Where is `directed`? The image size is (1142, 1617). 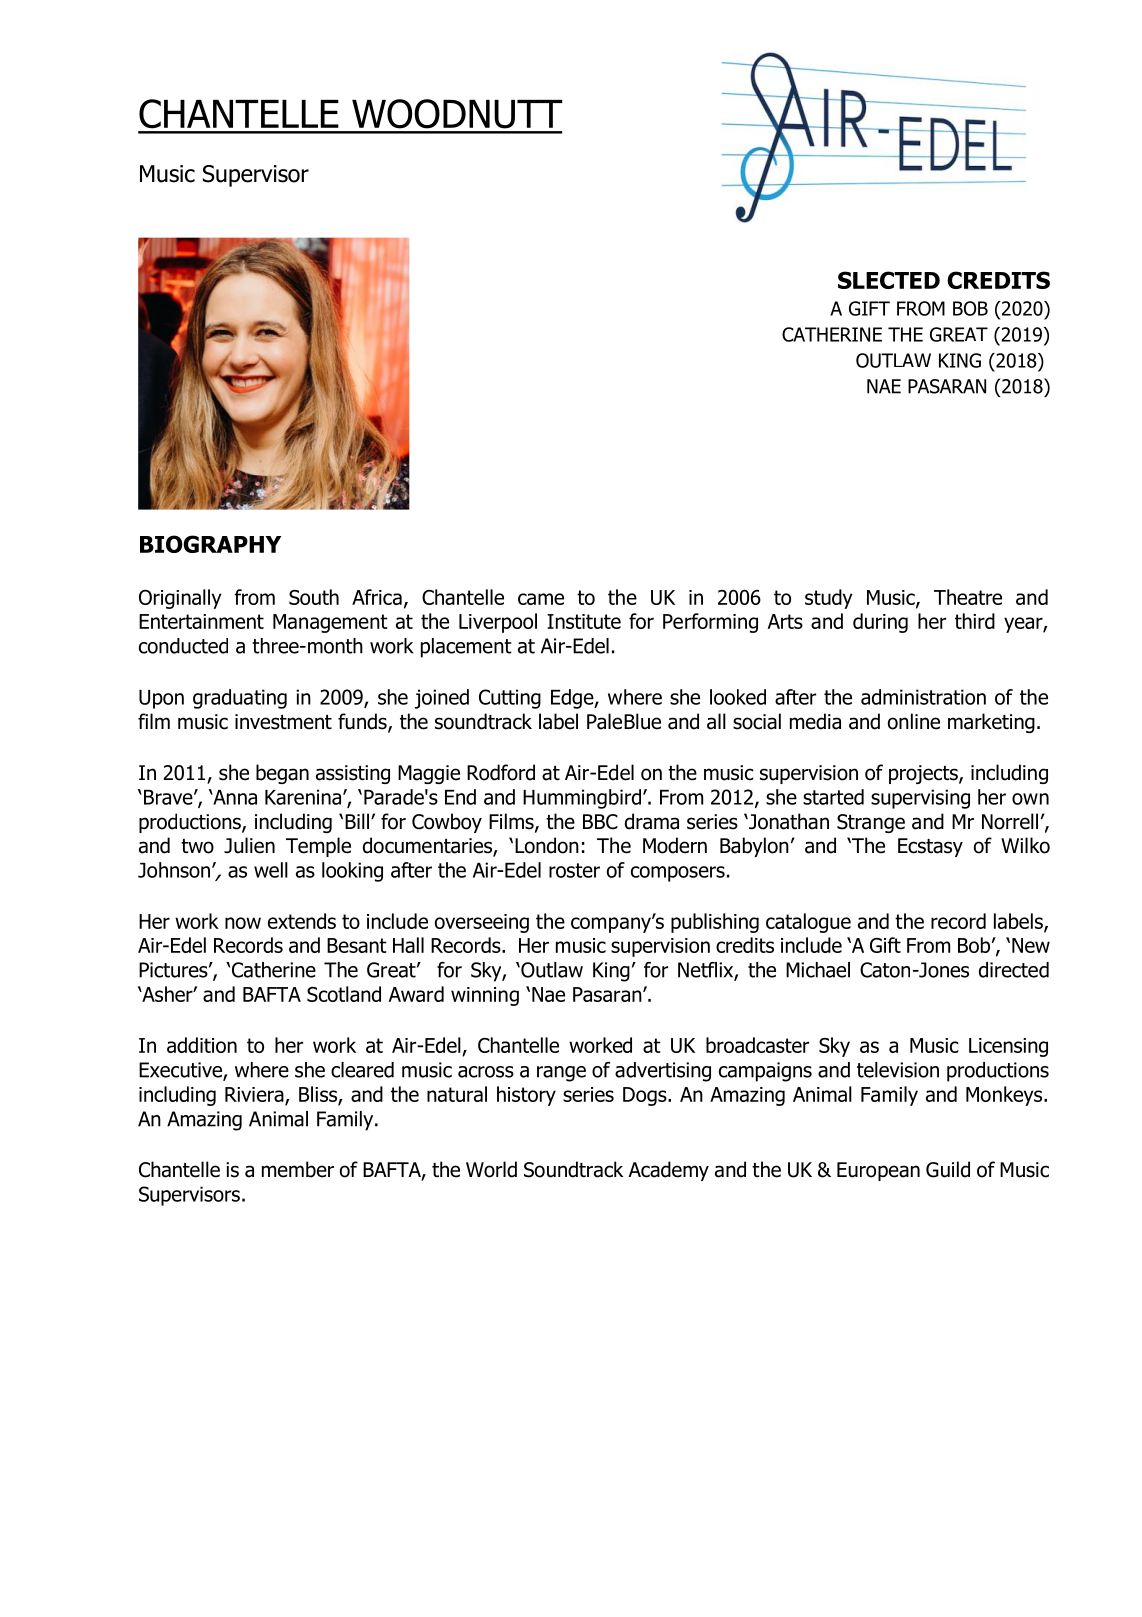 directed is located at coordinates (1014, 970).
